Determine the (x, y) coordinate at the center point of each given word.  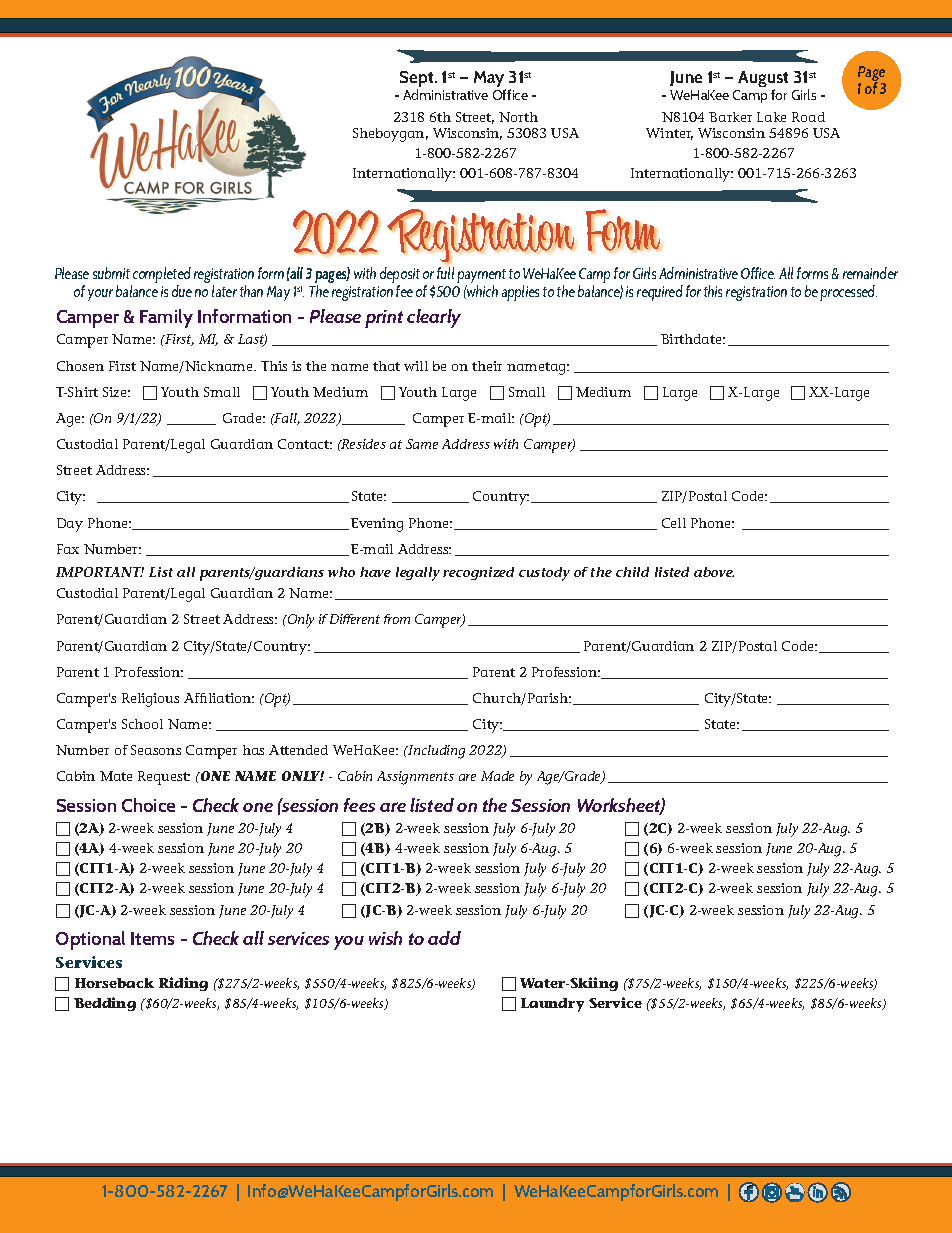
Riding (183, 984)
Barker (730, 117)
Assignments (415, 778)
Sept (418, 80)
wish (385, 938)
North (518, 117)
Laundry (552, 1005)
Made (497, 776)
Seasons (156, 750)
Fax (68, 549)
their (487, 366)
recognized (478, 573)
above (714, 572)
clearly (434, 318)
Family (166, 318)
